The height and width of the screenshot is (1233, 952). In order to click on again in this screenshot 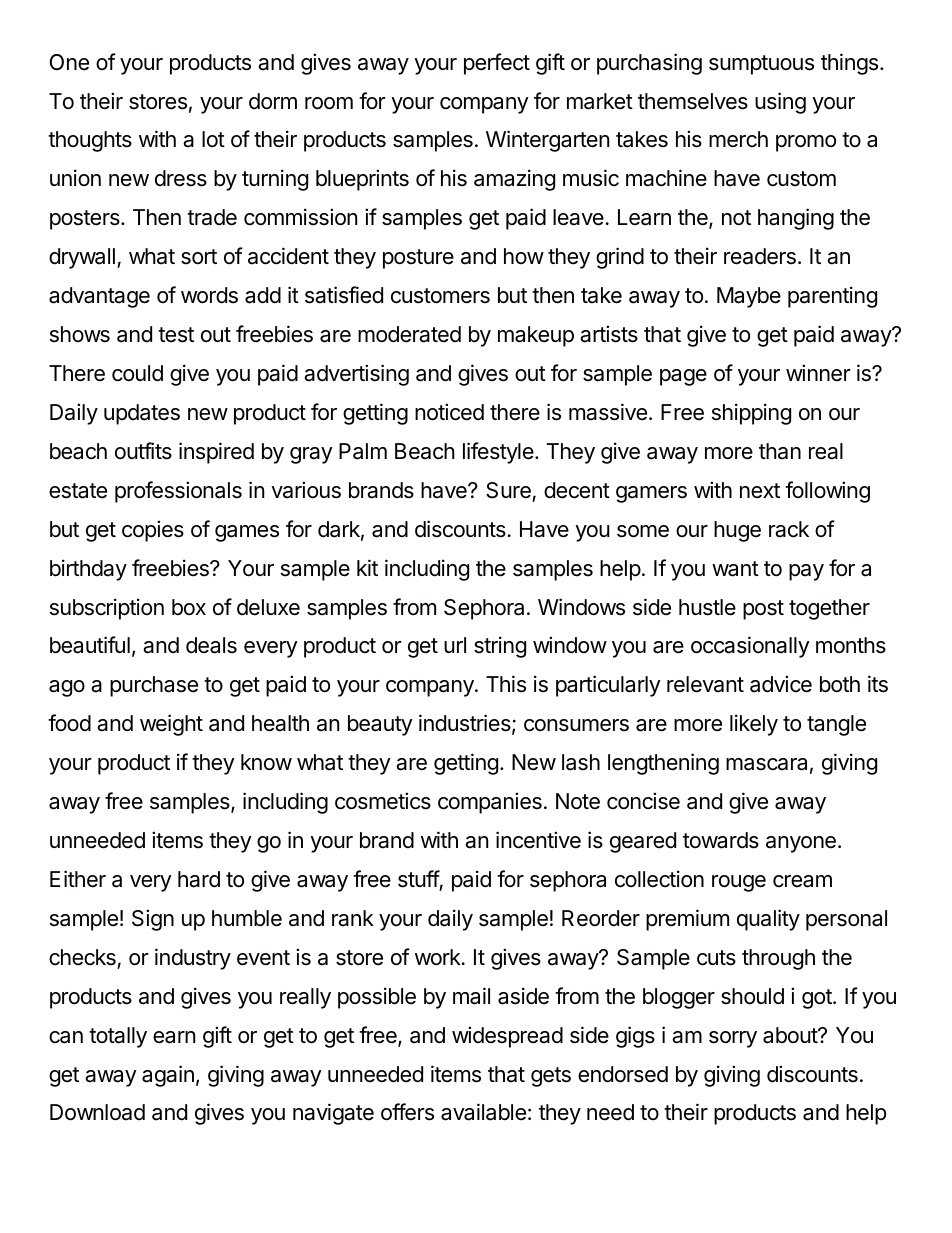, I will do `click(168, 1076)`.
